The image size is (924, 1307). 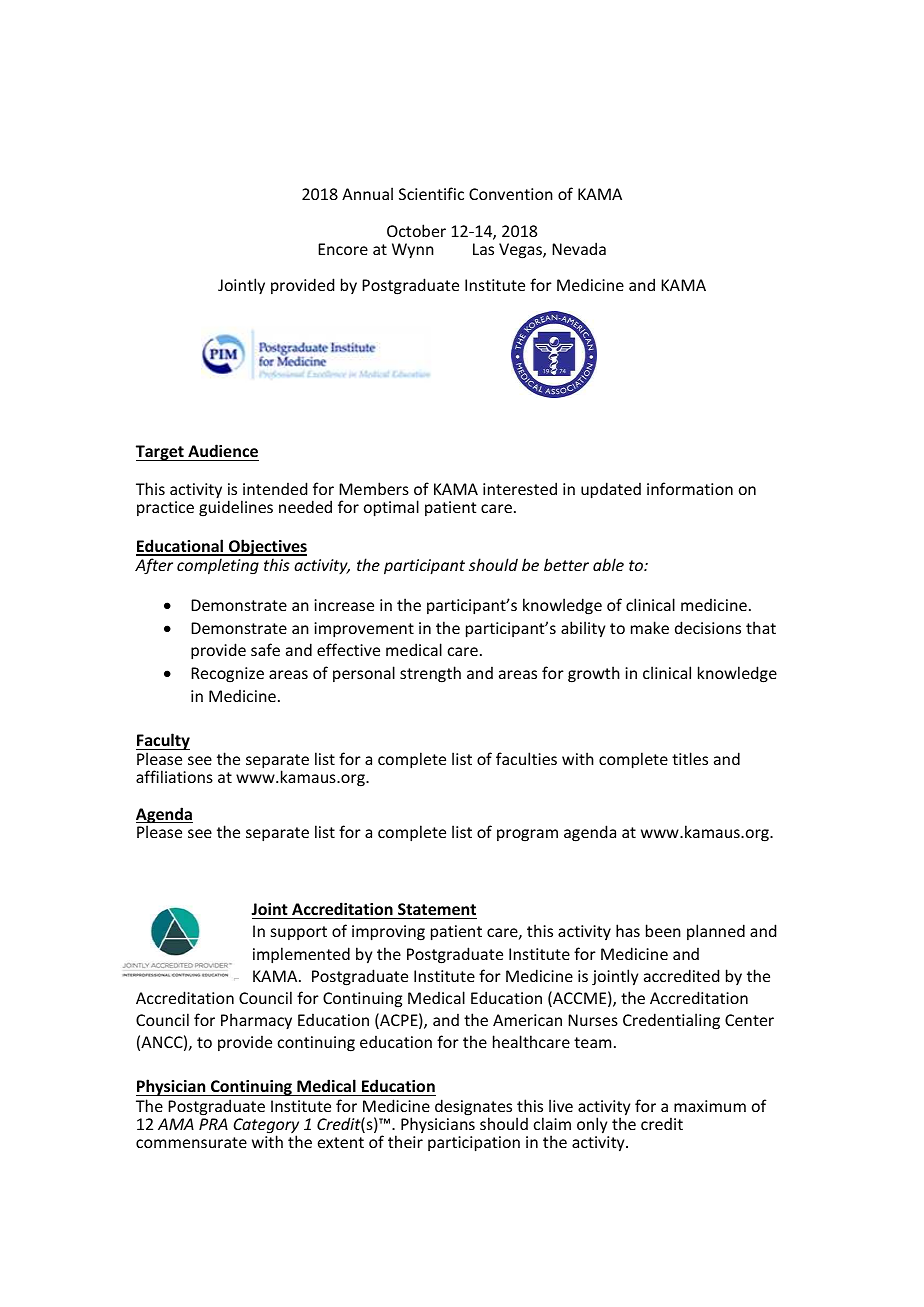 What do you see at coordinates (174, 776) in the screenshot?
I see `affiliations` at bounding box center [174, 776].
